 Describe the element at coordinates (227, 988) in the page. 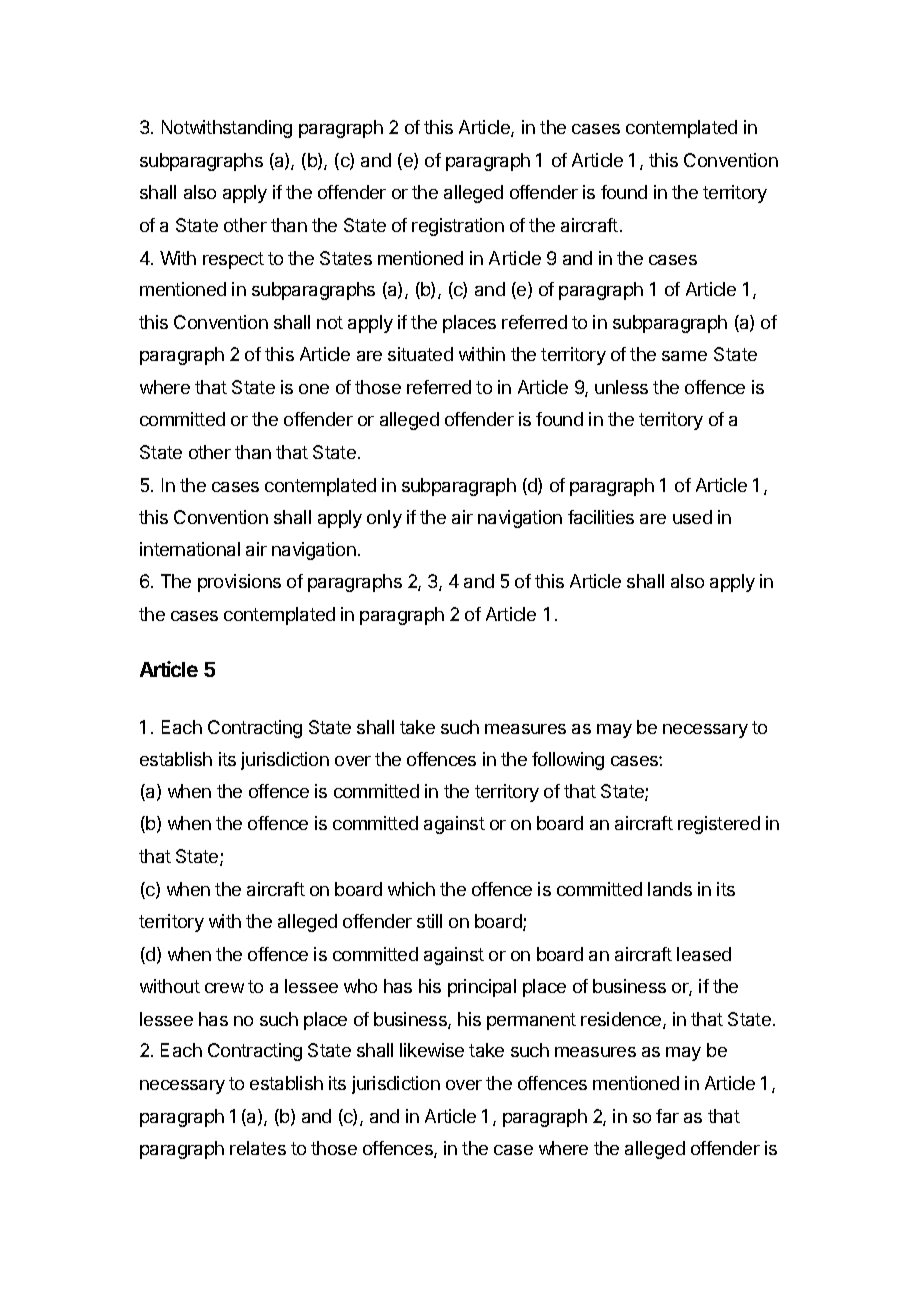

I see `crew` at that location.
